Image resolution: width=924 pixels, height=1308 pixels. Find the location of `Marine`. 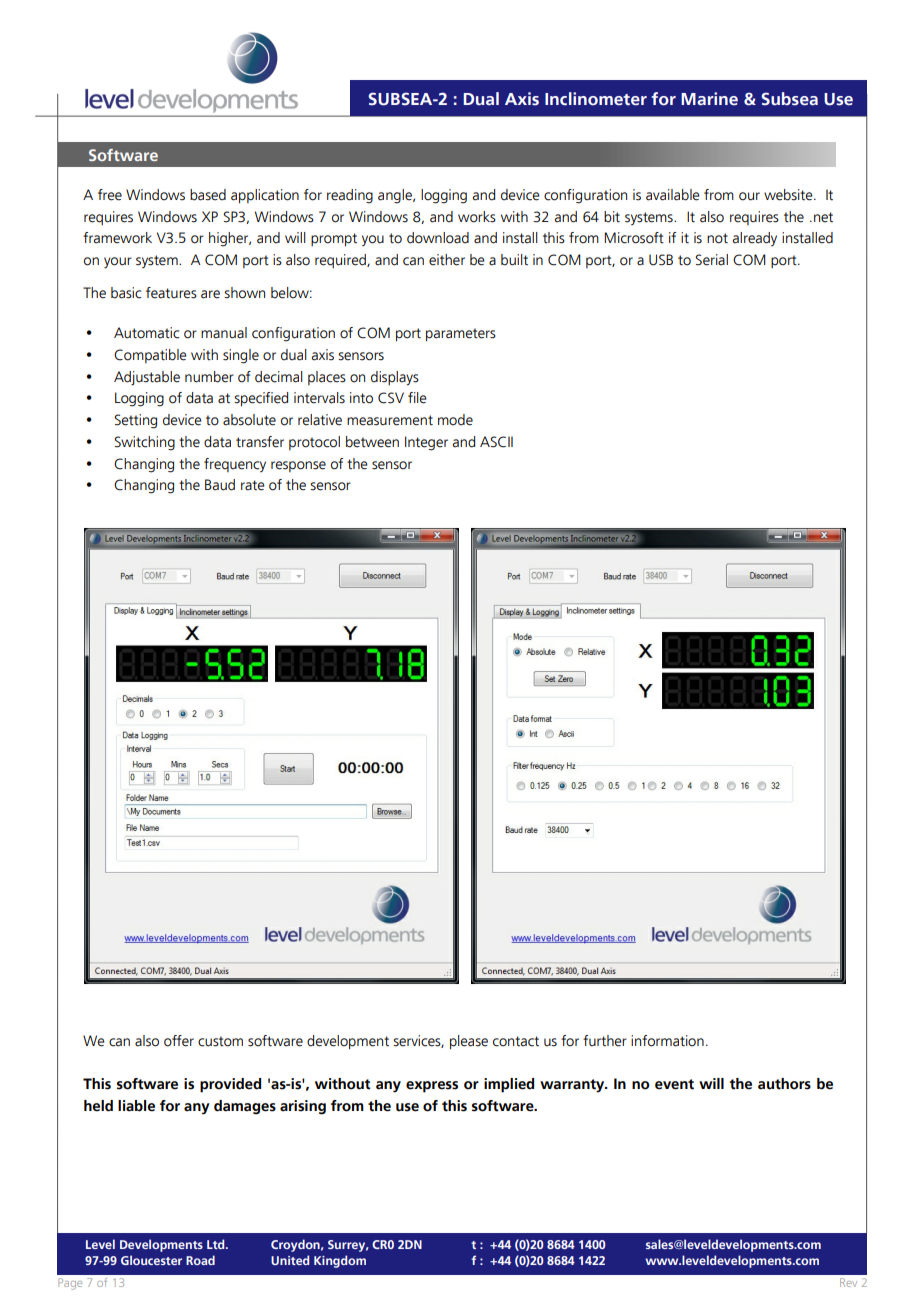

Marine is located at coordinates (709, 99).
